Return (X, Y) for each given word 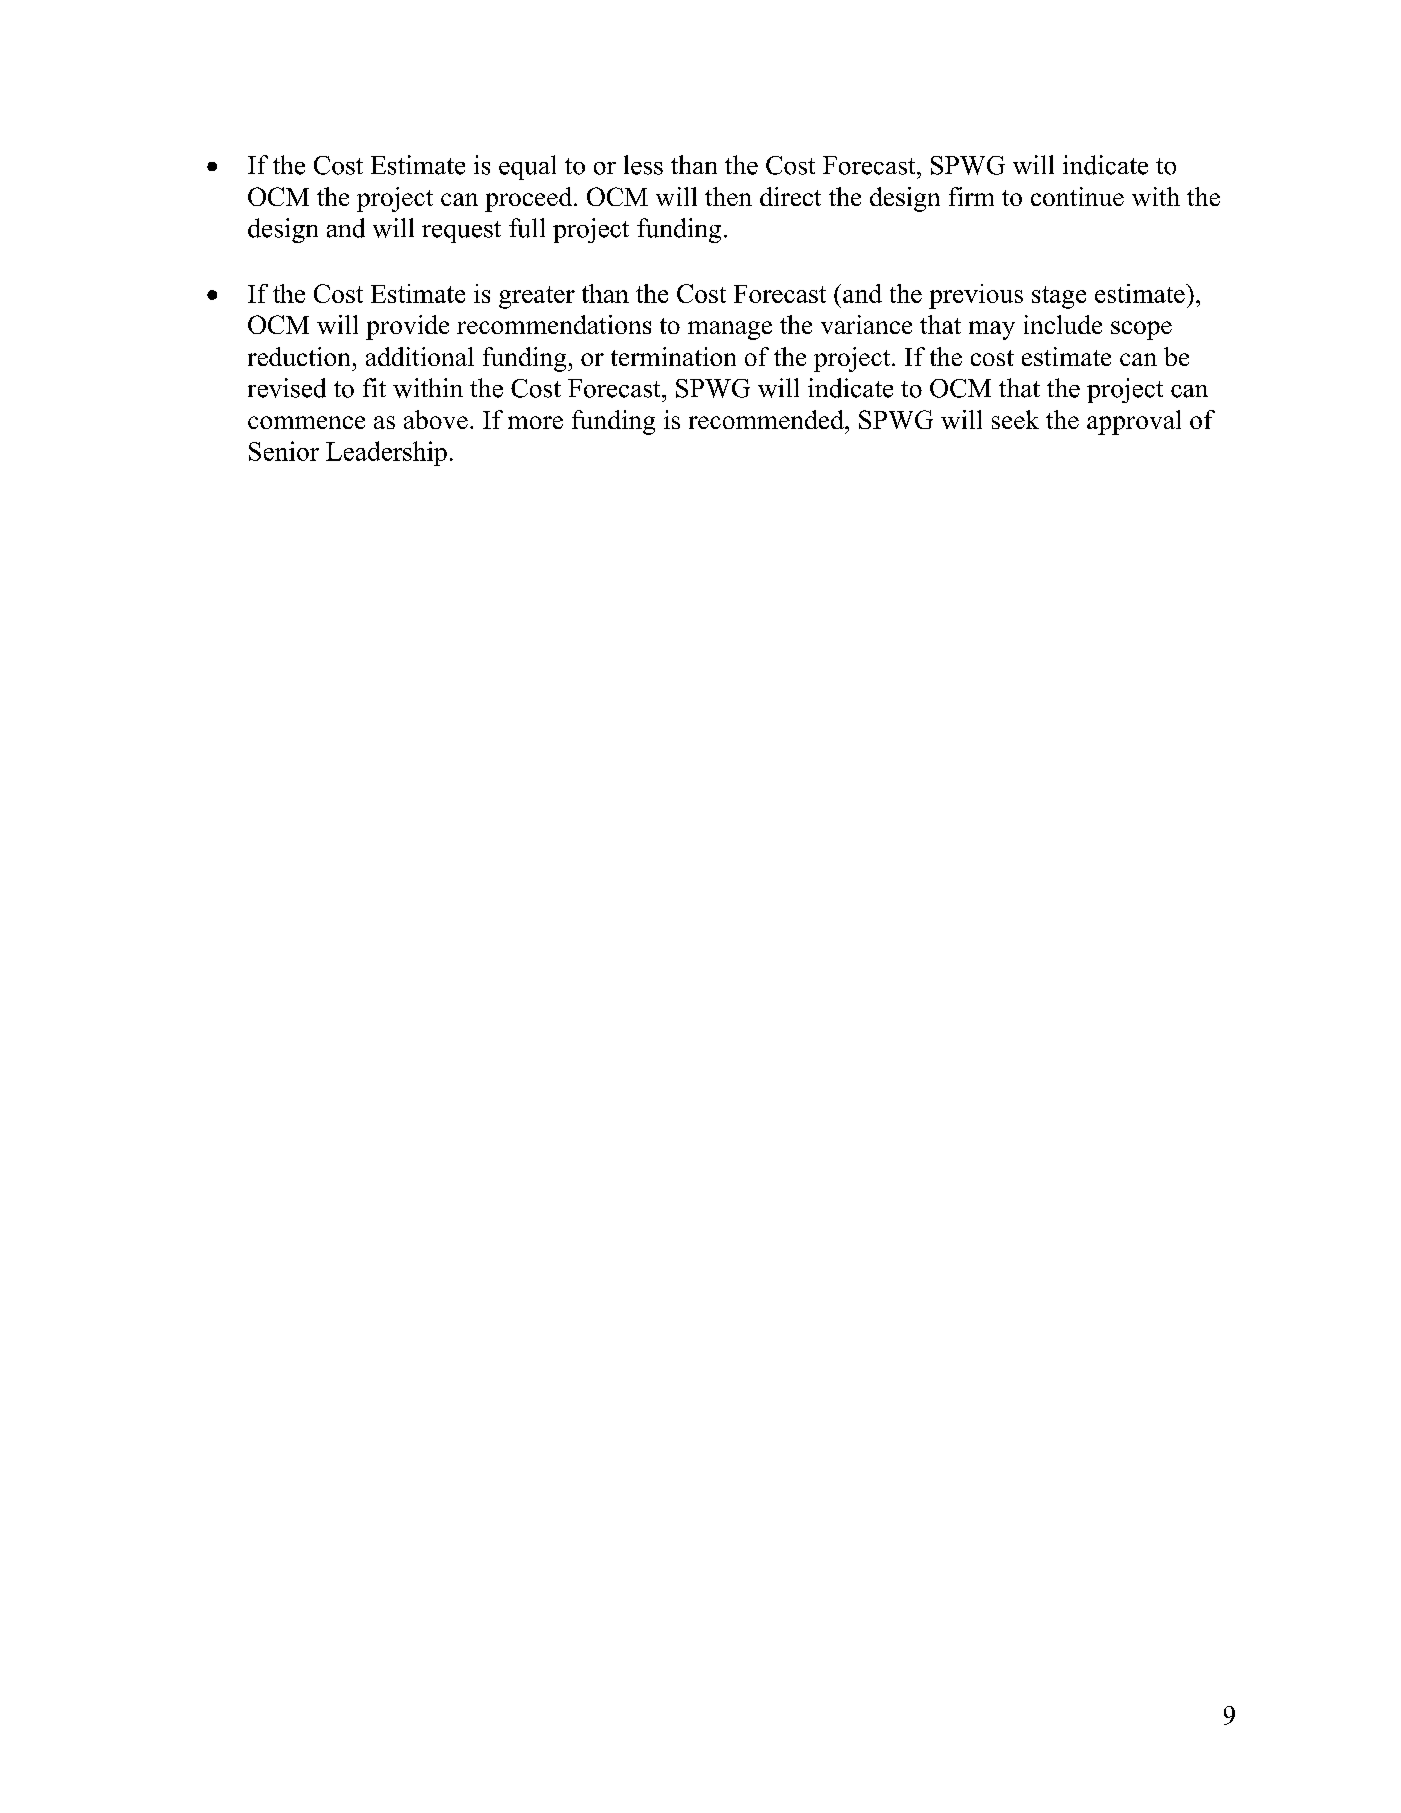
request (461, 232)
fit (374, 387)
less (643, 165)
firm (971, 196)
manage (730, 330)
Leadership (386, 453)
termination (673, 356)
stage (1059, 297)
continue (1077, 196)
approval (1134, 422)
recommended (767, 419)
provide (407, 327)
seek (1015, 419)
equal (527, 167)
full (527, 228)
